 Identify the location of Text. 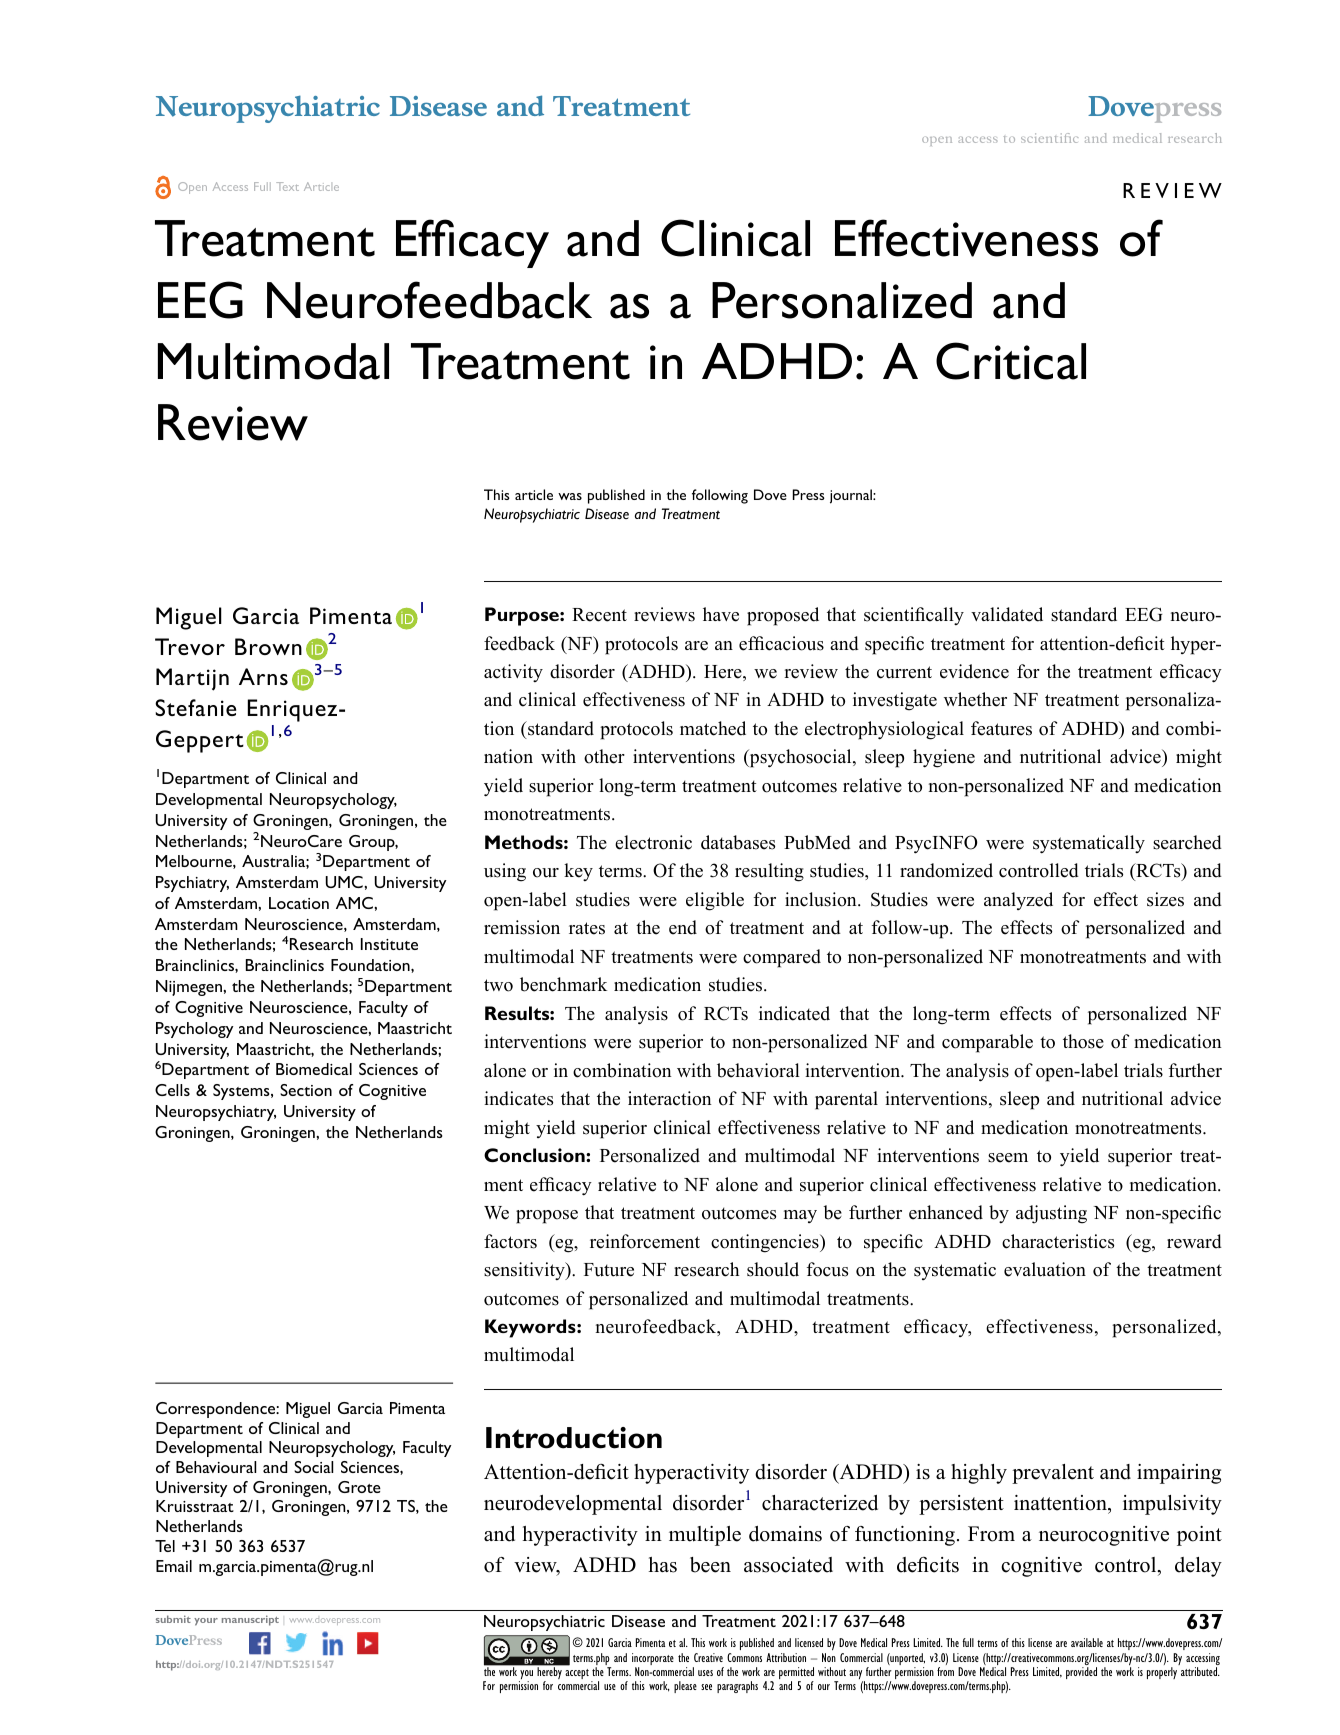
(287, 186).
